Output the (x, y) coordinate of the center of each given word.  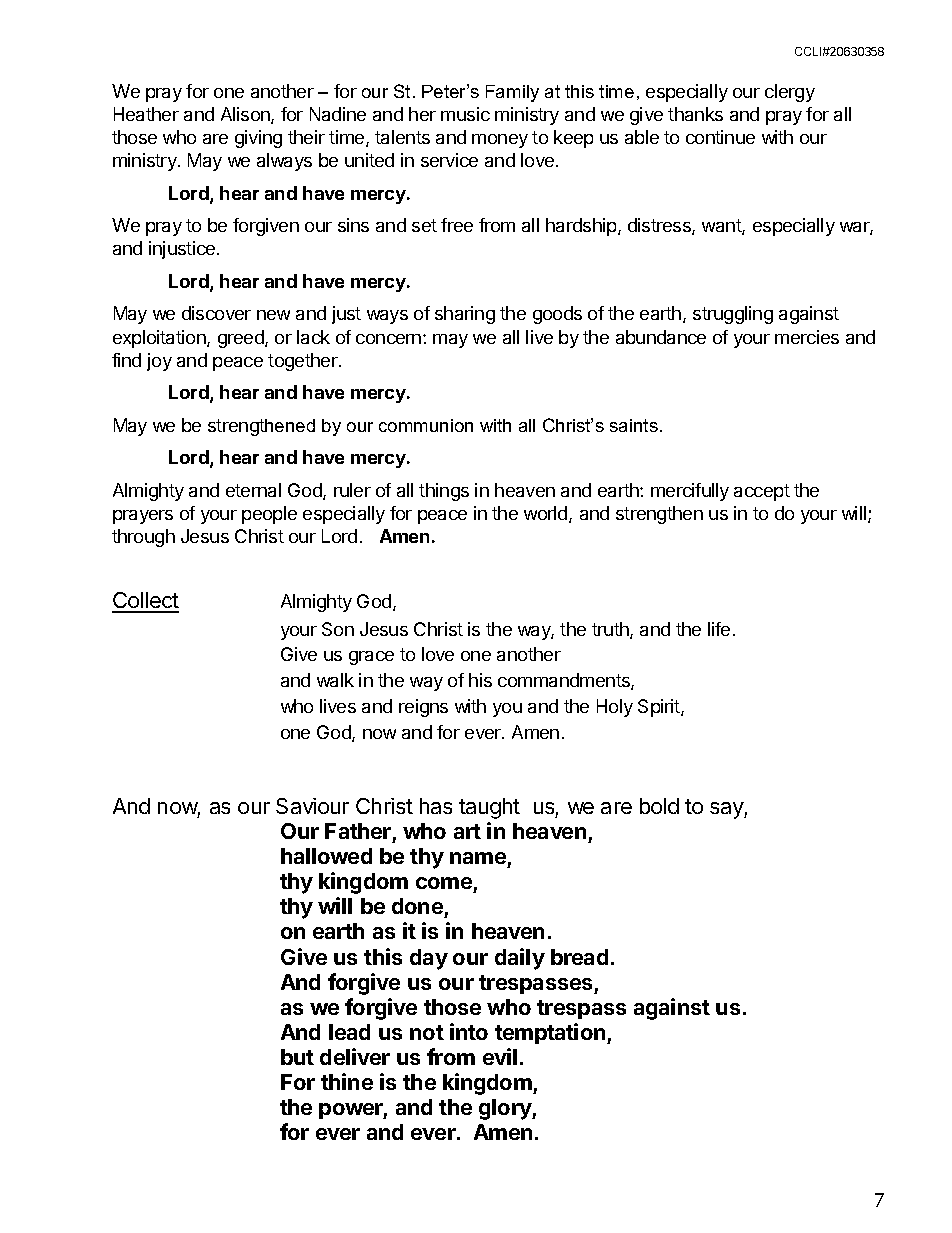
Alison (246, 115)
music (465, 114)
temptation (551, 1033)
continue (720, 137)
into (469, 1031)
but (297, 1057)
